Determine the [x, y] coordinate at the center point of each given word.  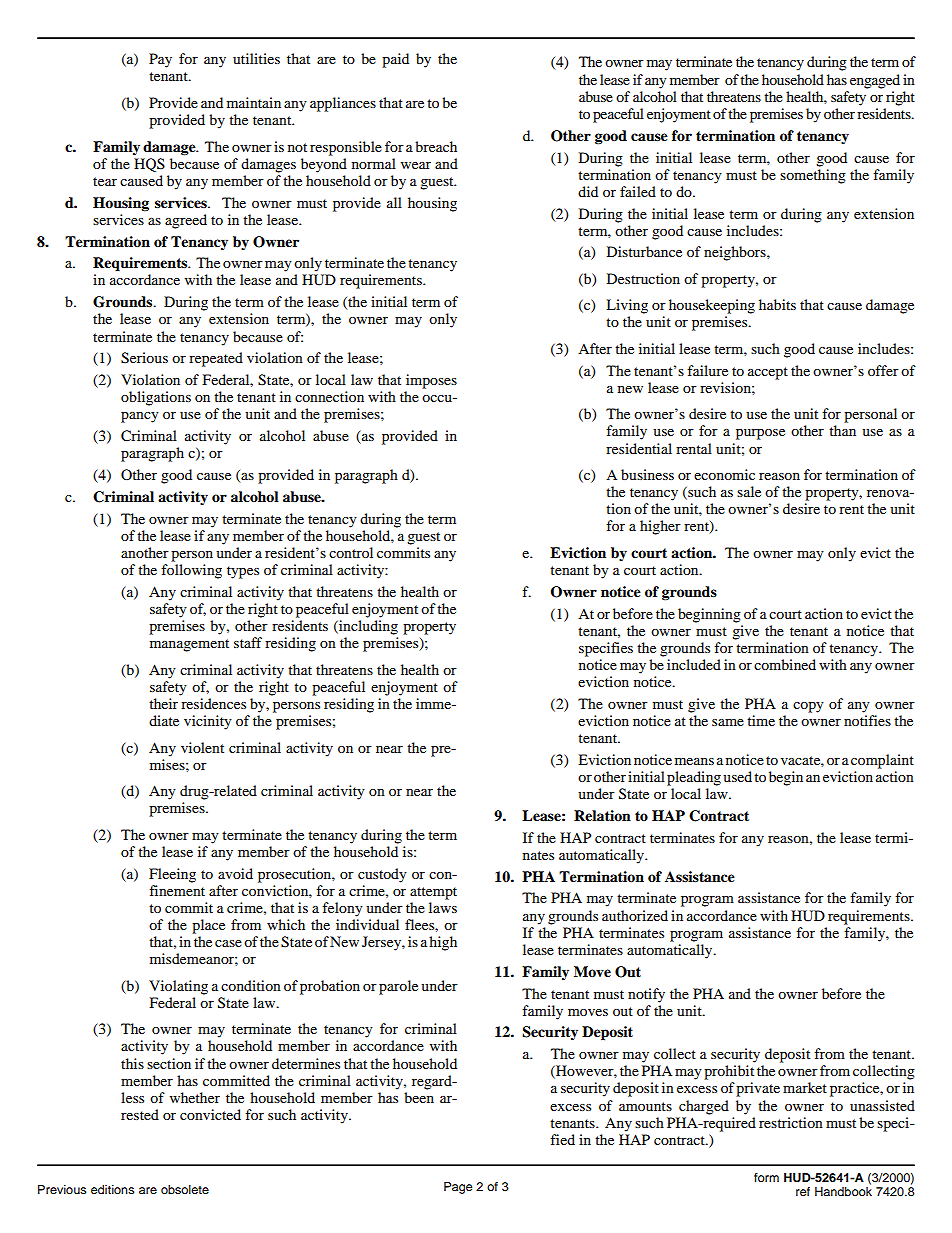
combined [785, 664]
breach [436, 146]
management [189, 645]
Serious [144, 358]
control [351, 552]
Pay [160, 60]
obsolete [185, 1189]
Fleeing [172, 875]
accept [768, 373]
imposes [431, 381]
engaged [875, 81]
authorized [635, 915]
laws [443, 907]
